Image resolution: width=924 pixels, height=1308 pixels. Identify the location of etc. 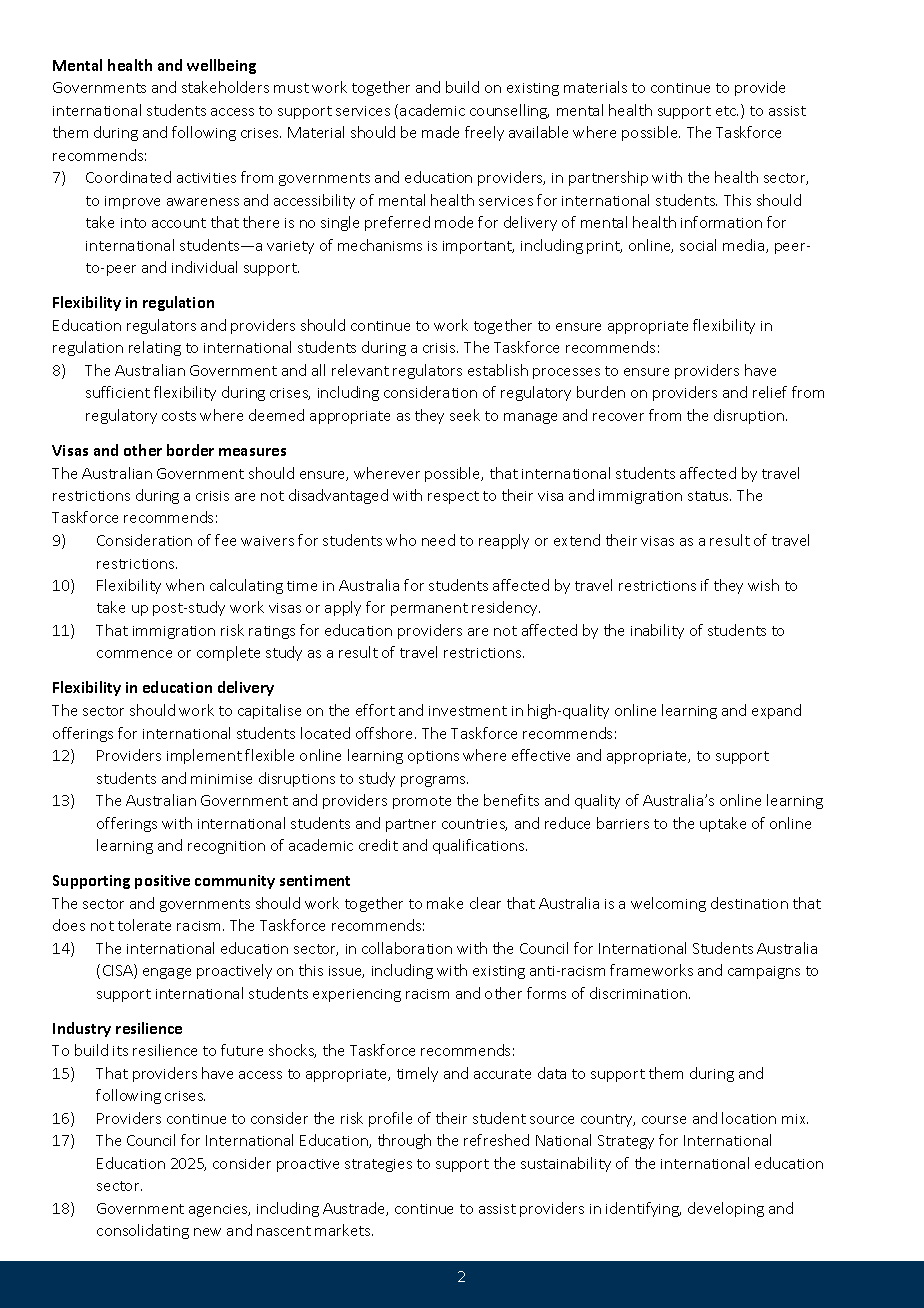
(727, 111).
